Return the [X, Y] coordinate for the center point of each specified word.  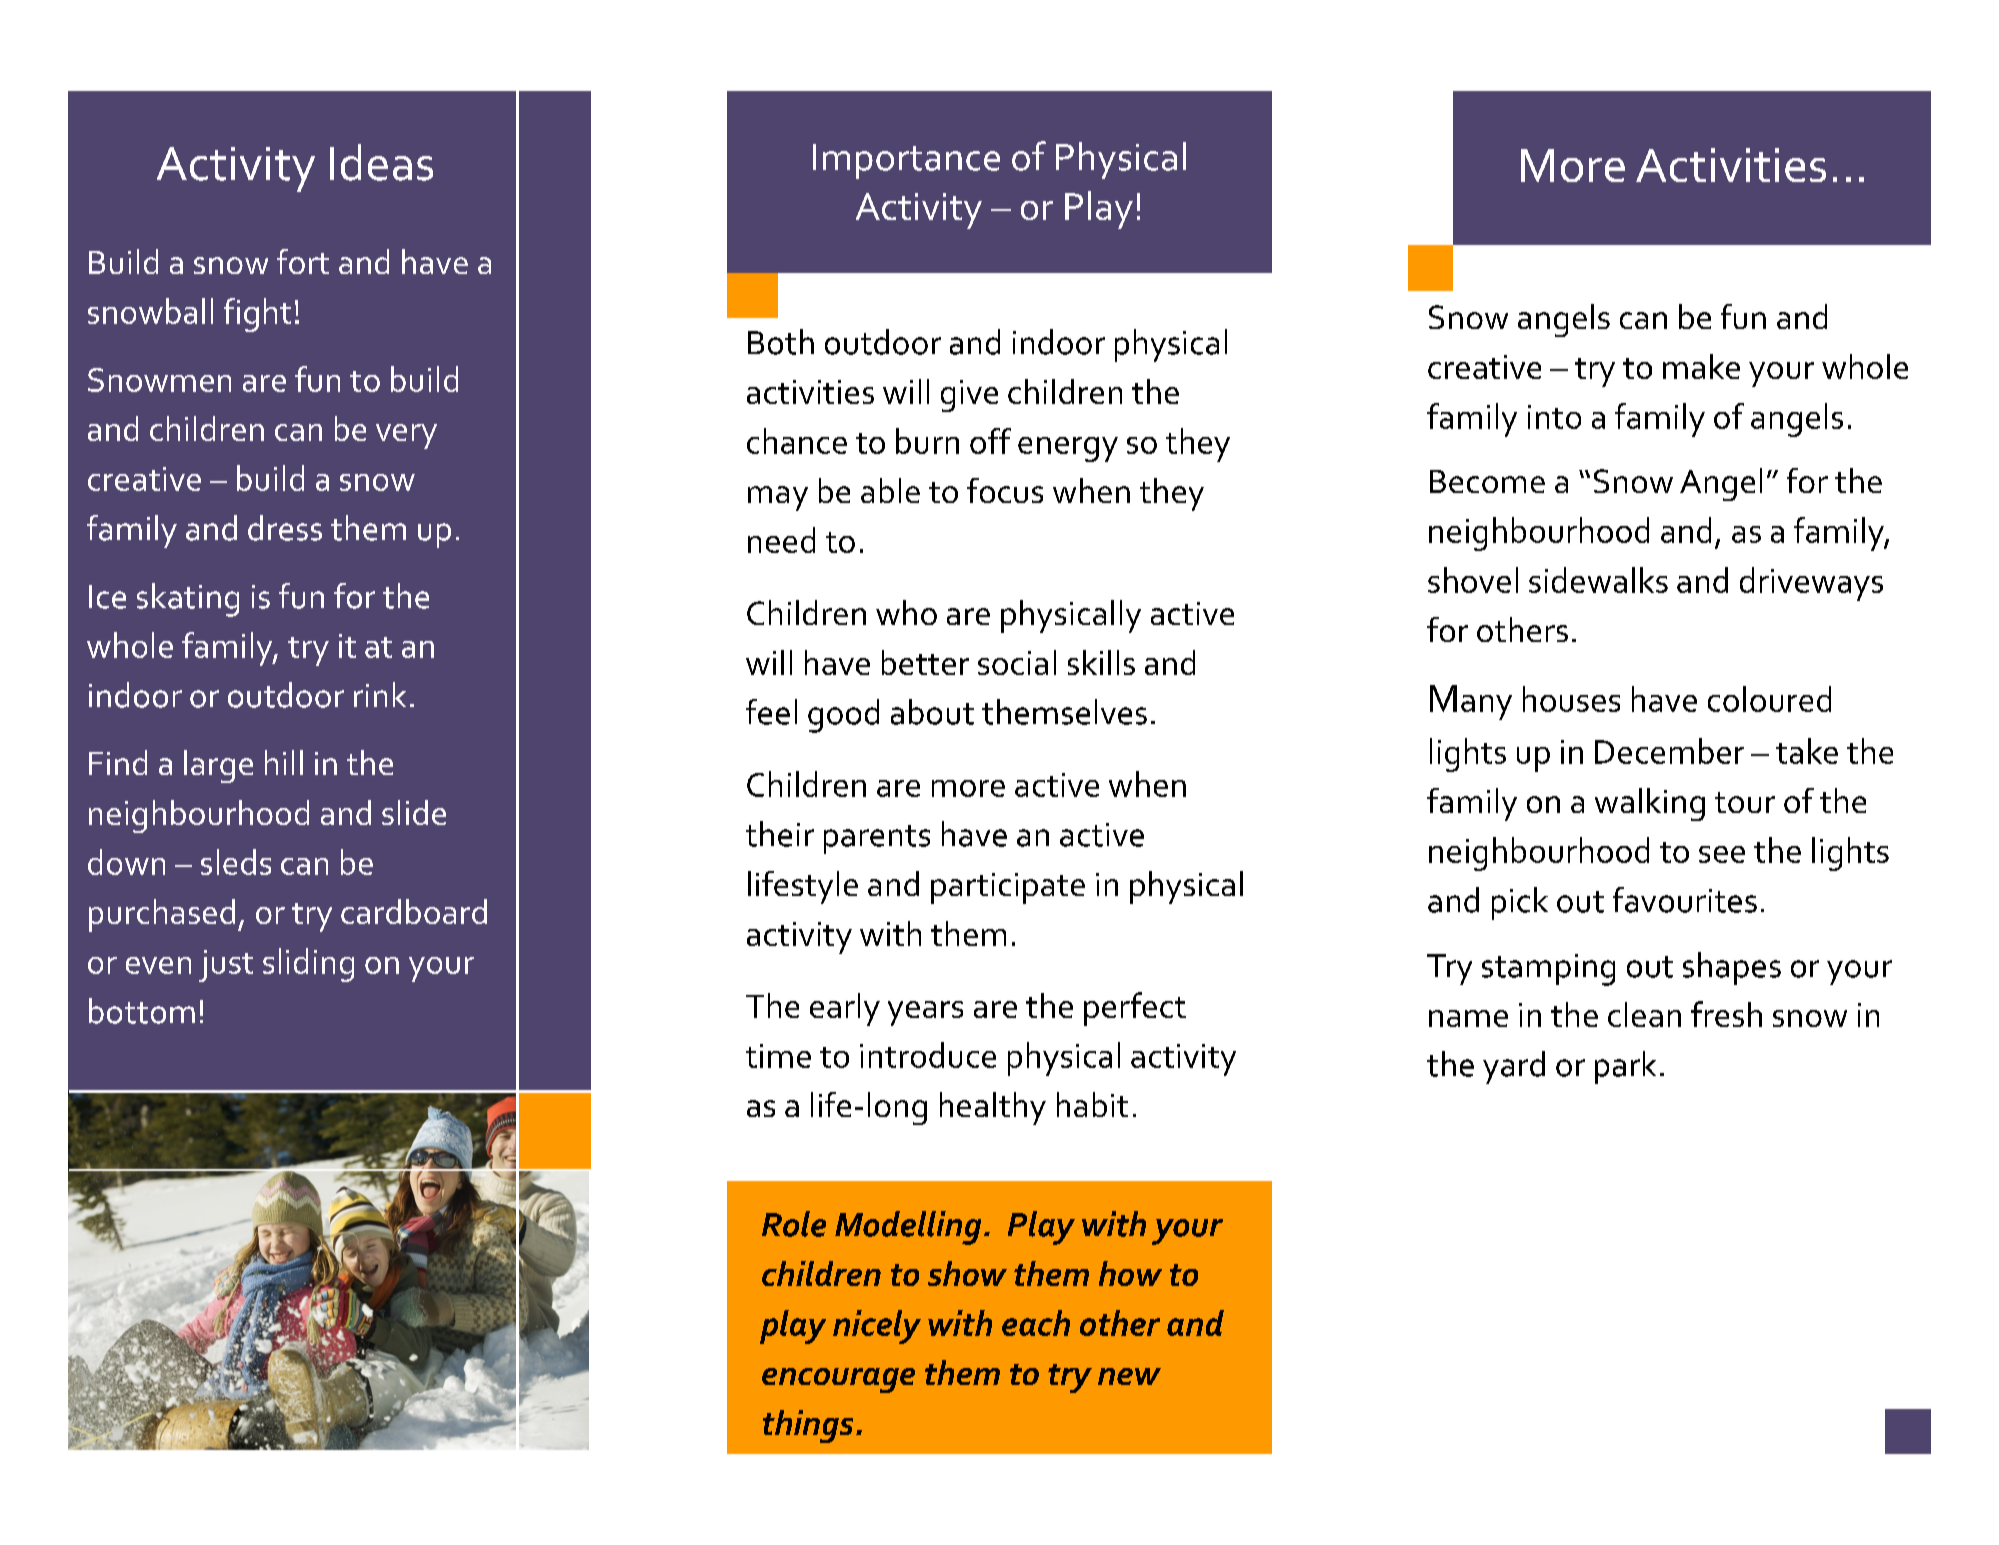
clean [1644, 1014]
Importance [906, 161]
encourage [838, 1380]
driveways [1811, 584]
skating [188, 600]
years [925, 1013]
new [1129, 1376]
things [808, 1426]
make [1701, 366]
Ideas [381, 162]
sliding [308, 965]
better [925, 662]
